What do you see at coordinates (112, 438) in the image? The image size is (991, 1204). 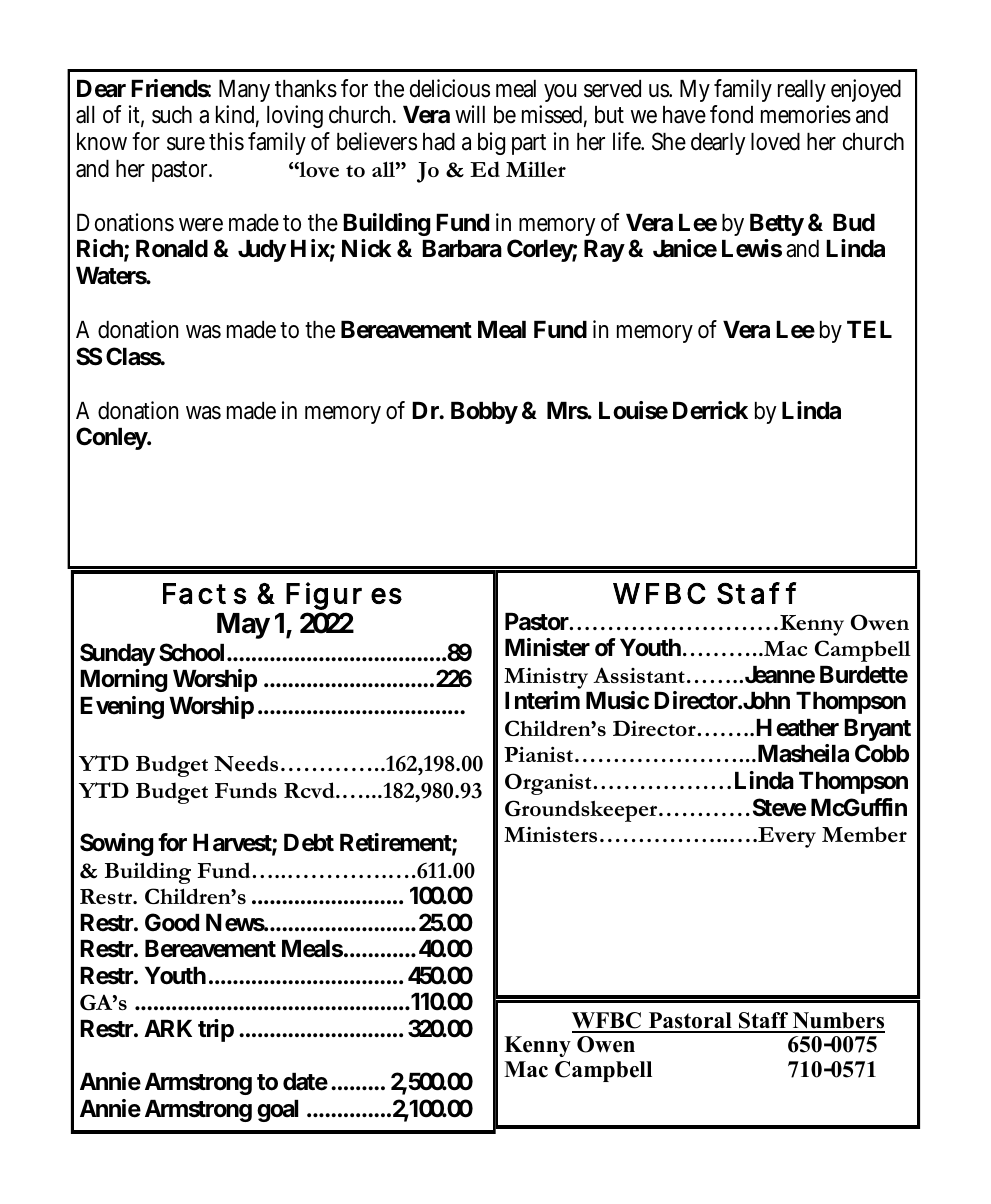 I see `Conley` at bounding box center [112, 438].
